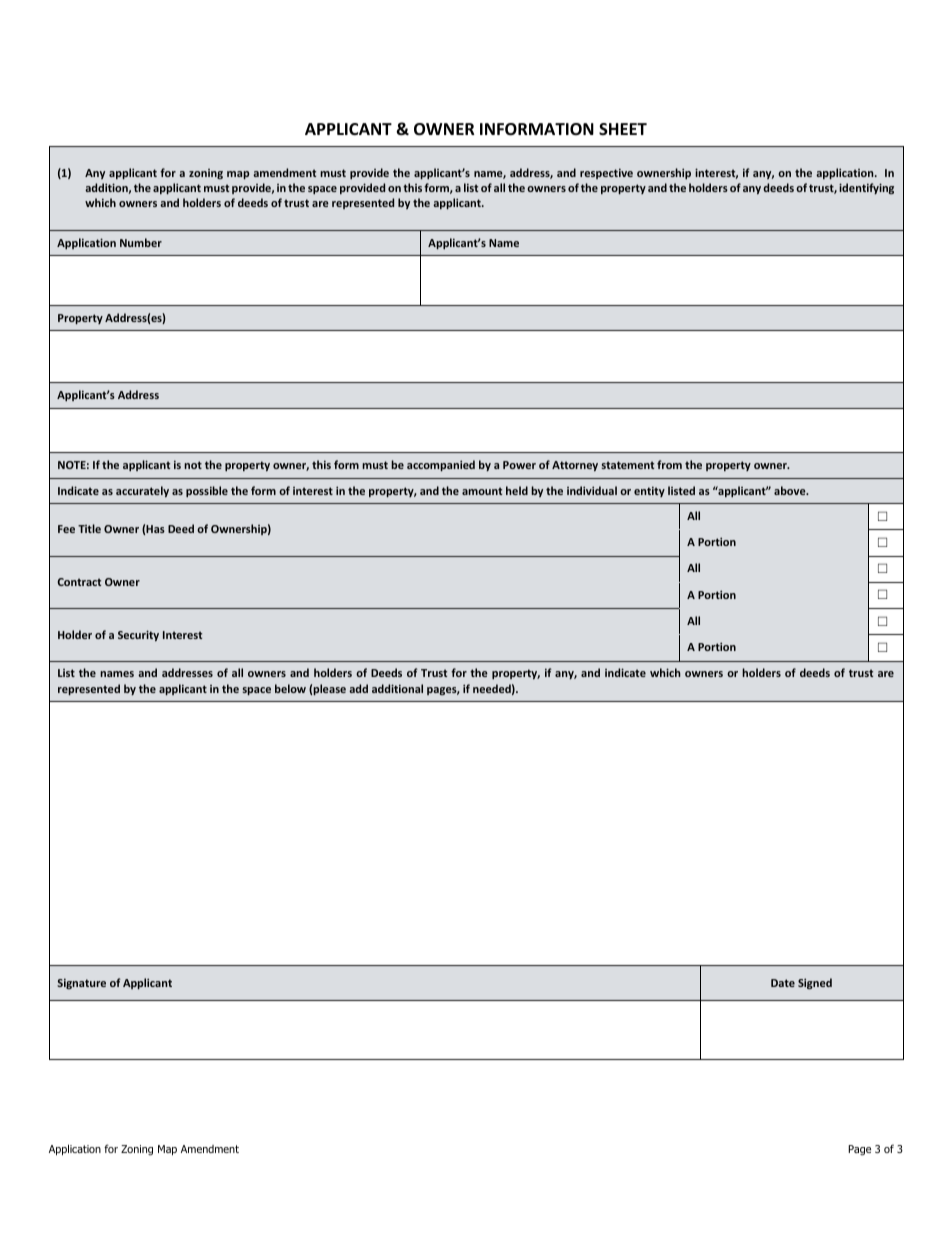 The height and width of the document is (1233, 952). I want to click on Number, so click(141, 242).
